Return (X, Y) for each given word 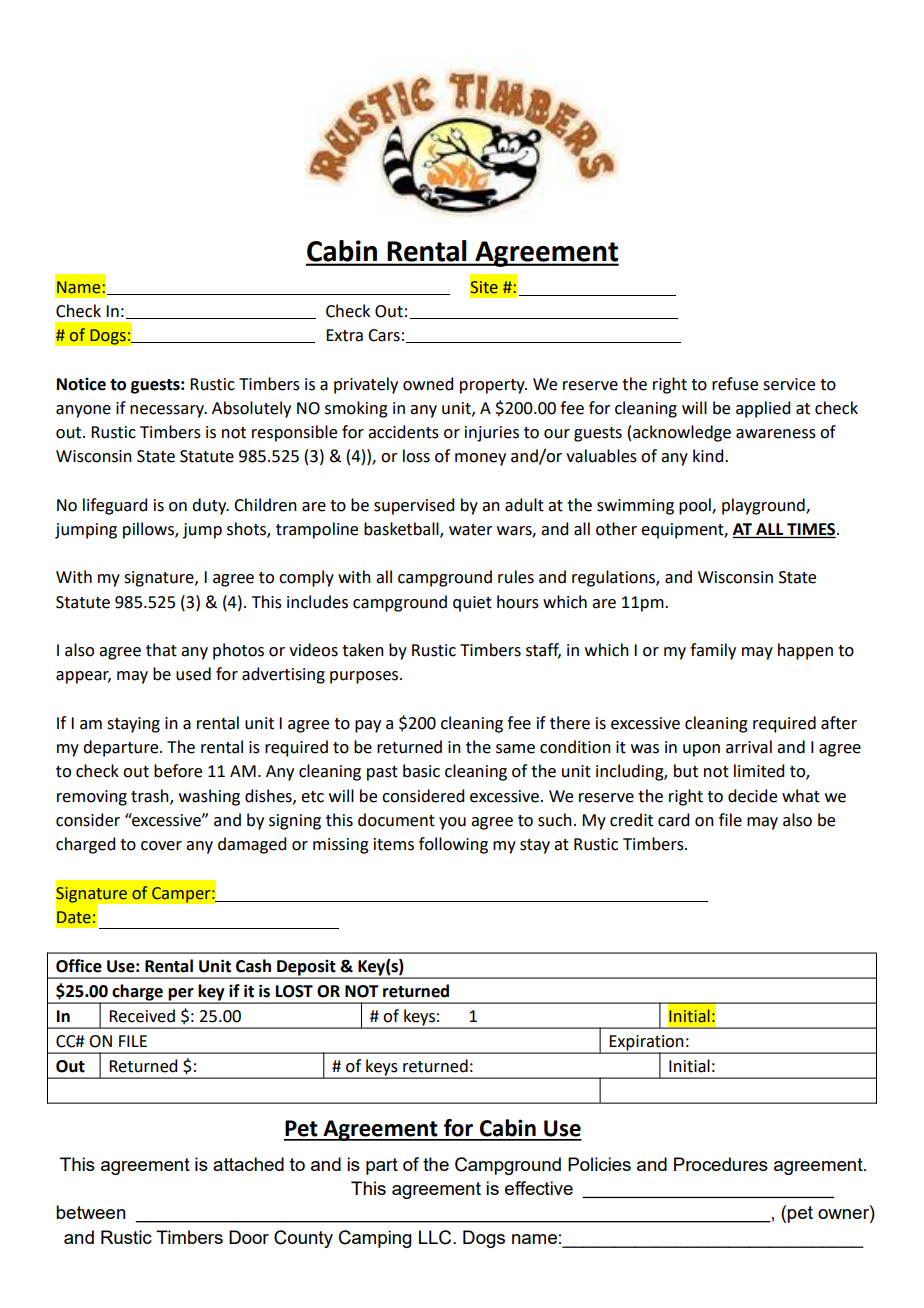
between (91, 1212)
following (453, 845)
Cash (253, 966)
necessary (168, 411)
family (713, 651)
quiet (472, 604)
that (161, 650)
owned (428, 384)
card (673, 820)
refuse (735, 384)
